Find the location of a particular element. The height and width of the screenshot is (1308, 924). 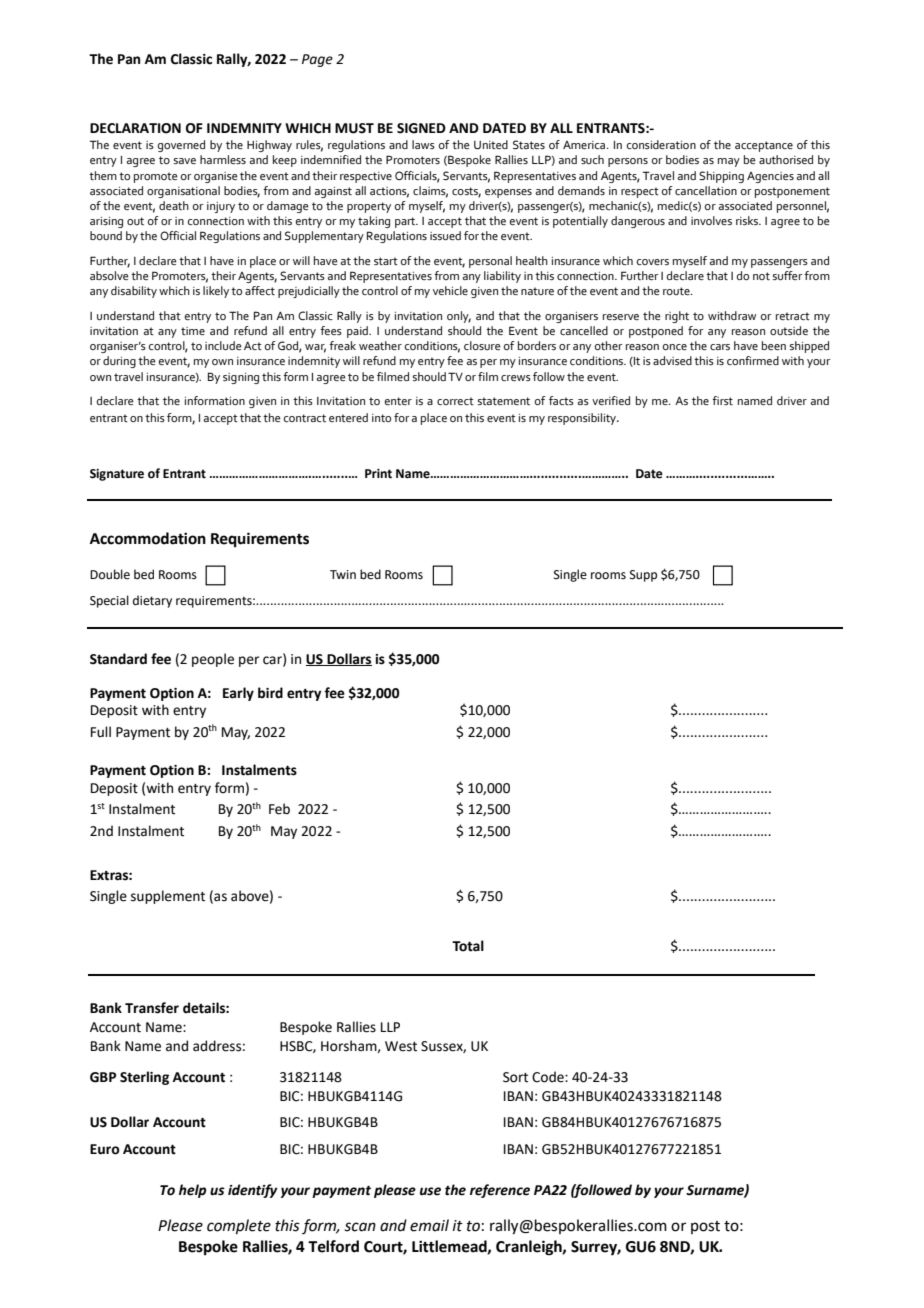

help is located at coordinates (192, 1191).
